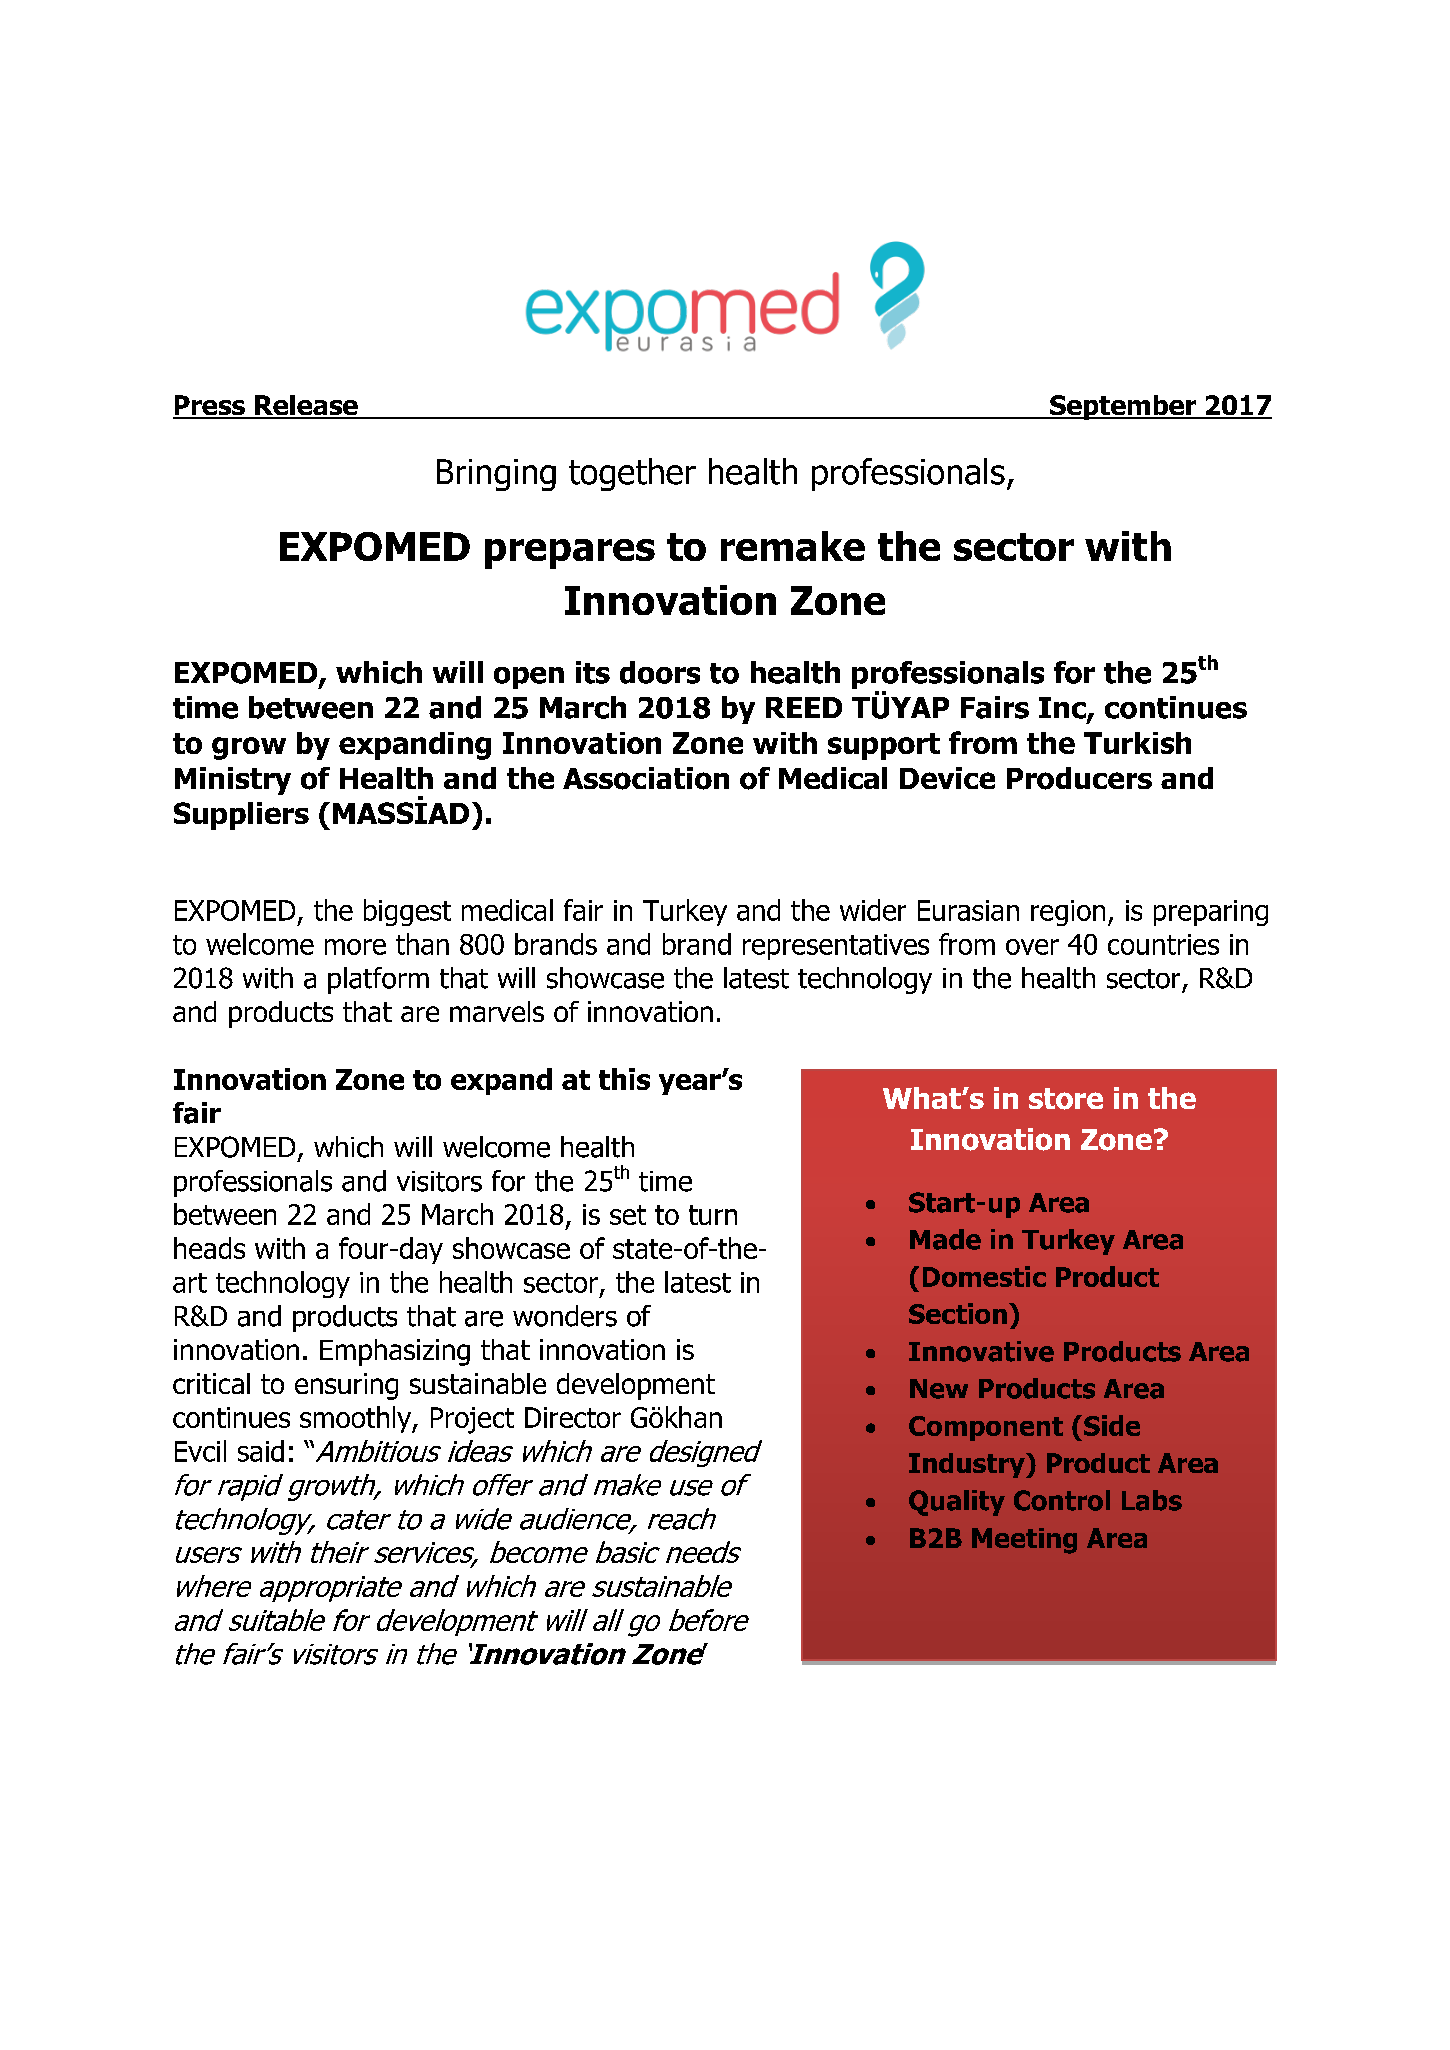 This image has width=1450, height=2050. What do you see at coordinates (836, 947) in the image?
I see `representatives` at bounding box center [836, 947].
